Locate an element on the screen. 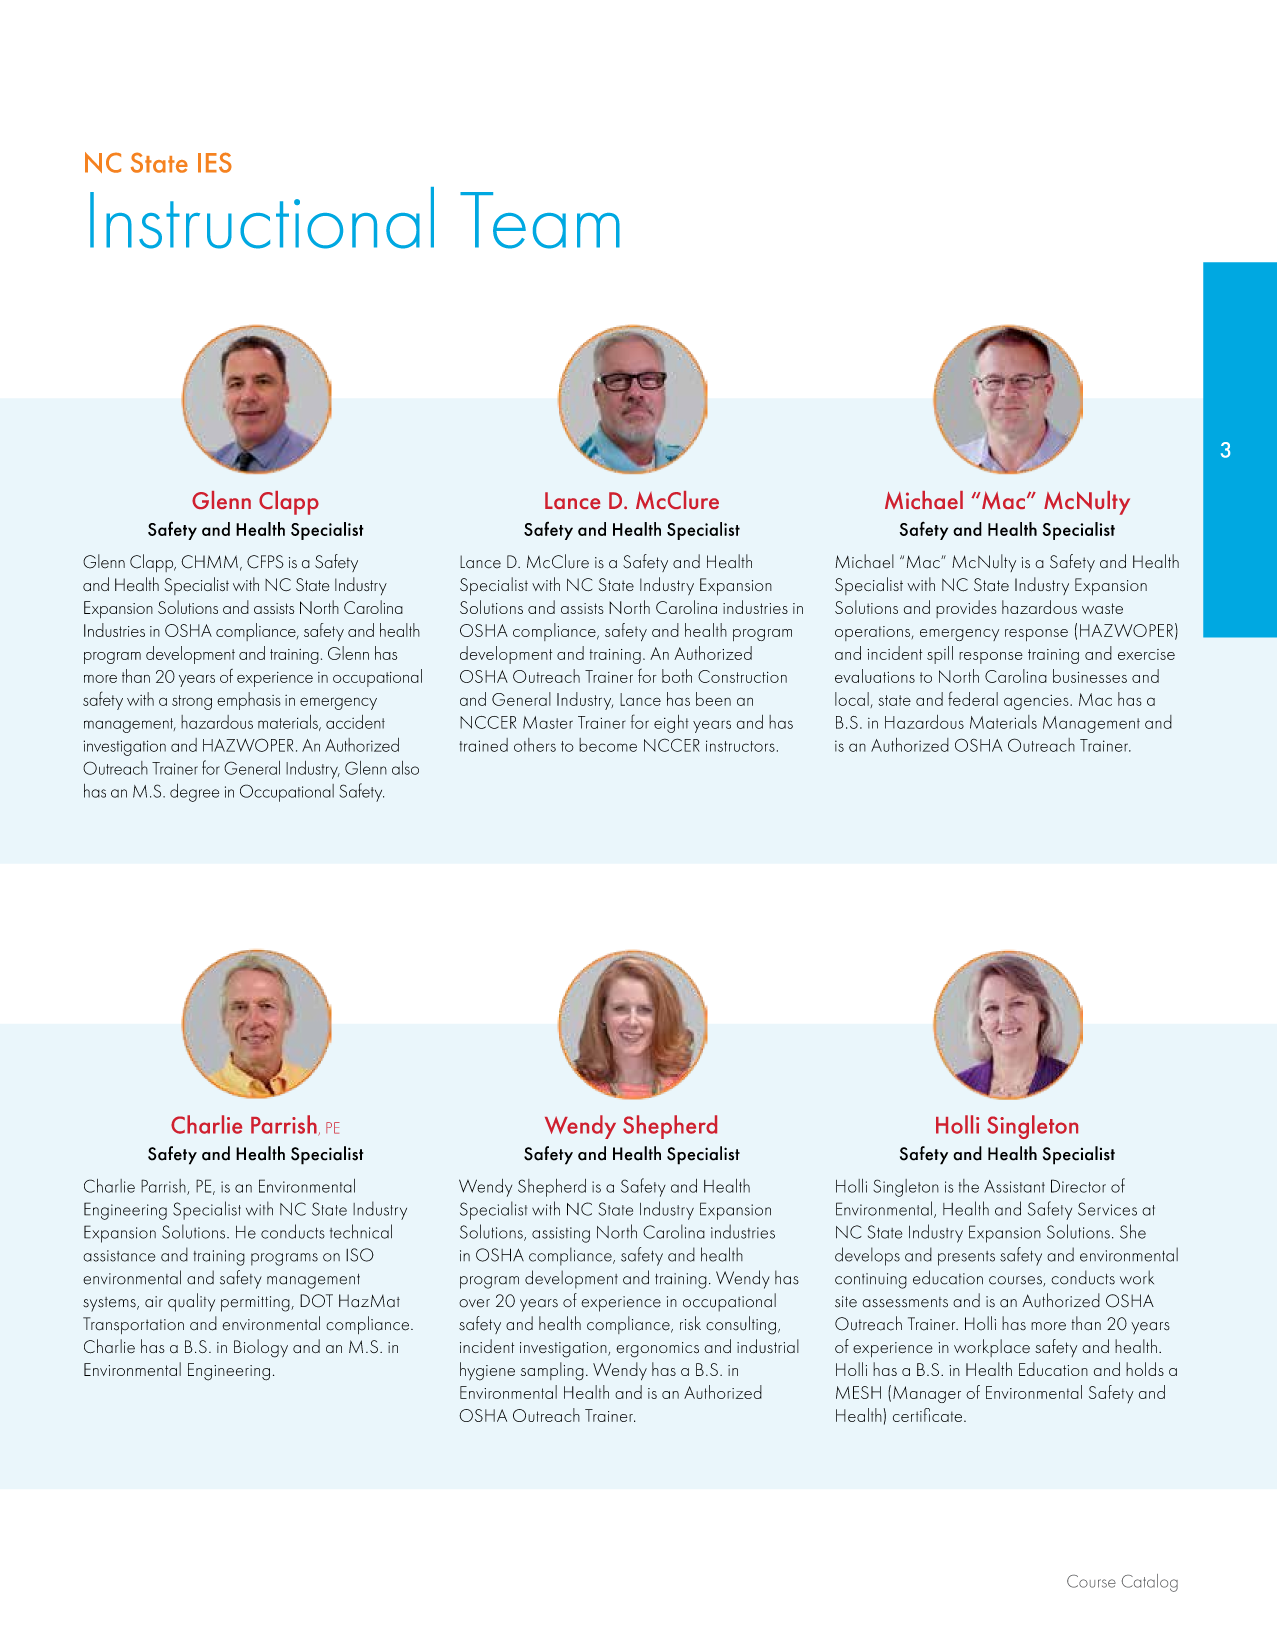  become is located at coordinates (608, 745).
